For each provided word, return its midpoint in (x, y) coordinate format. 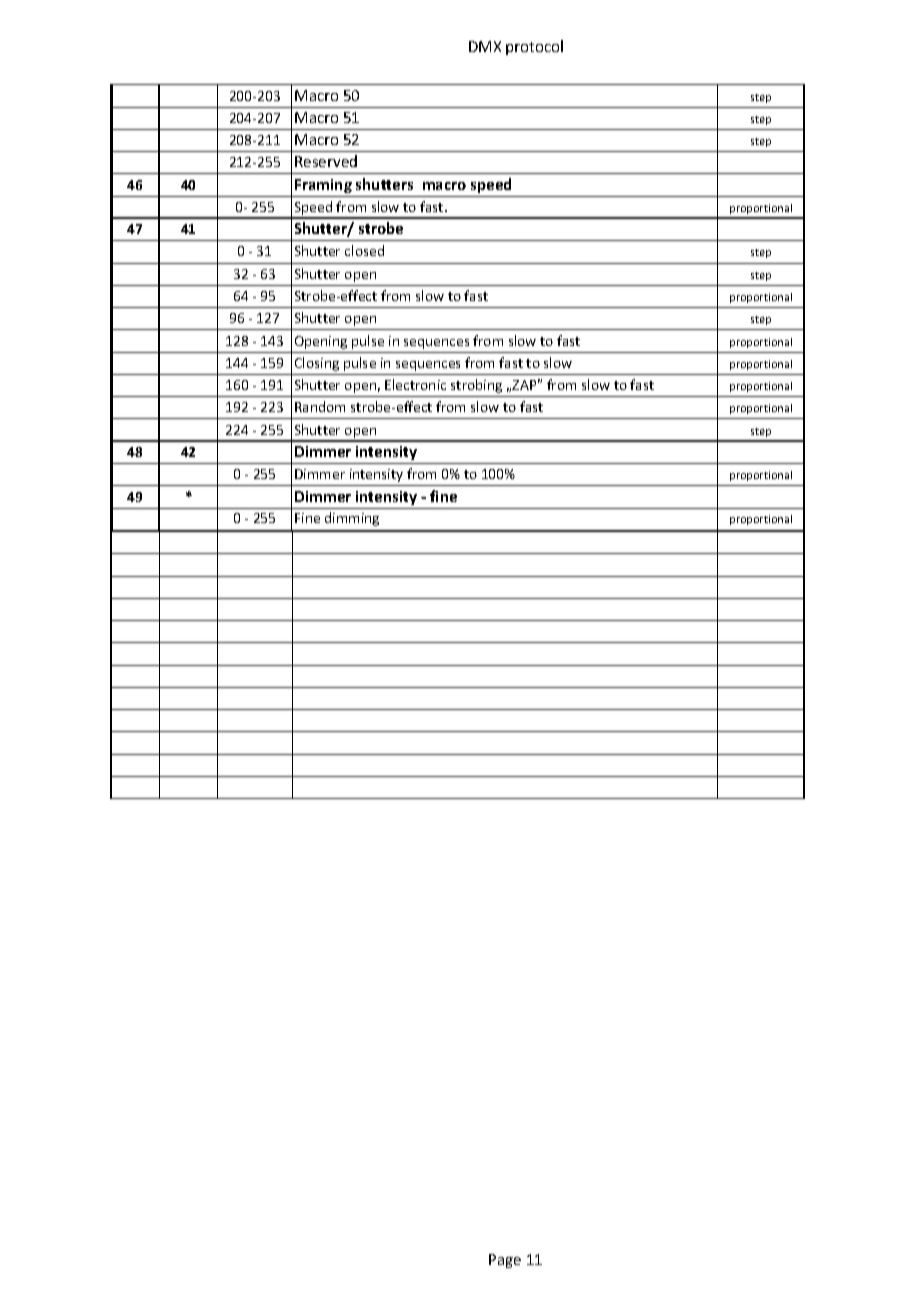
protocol (534, 47)
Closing (317, 364)
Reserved (326, 161)
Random (320, 406)
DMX (485, 46)
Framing (323, 186)
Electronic (415, 384)
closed (364, 250)
